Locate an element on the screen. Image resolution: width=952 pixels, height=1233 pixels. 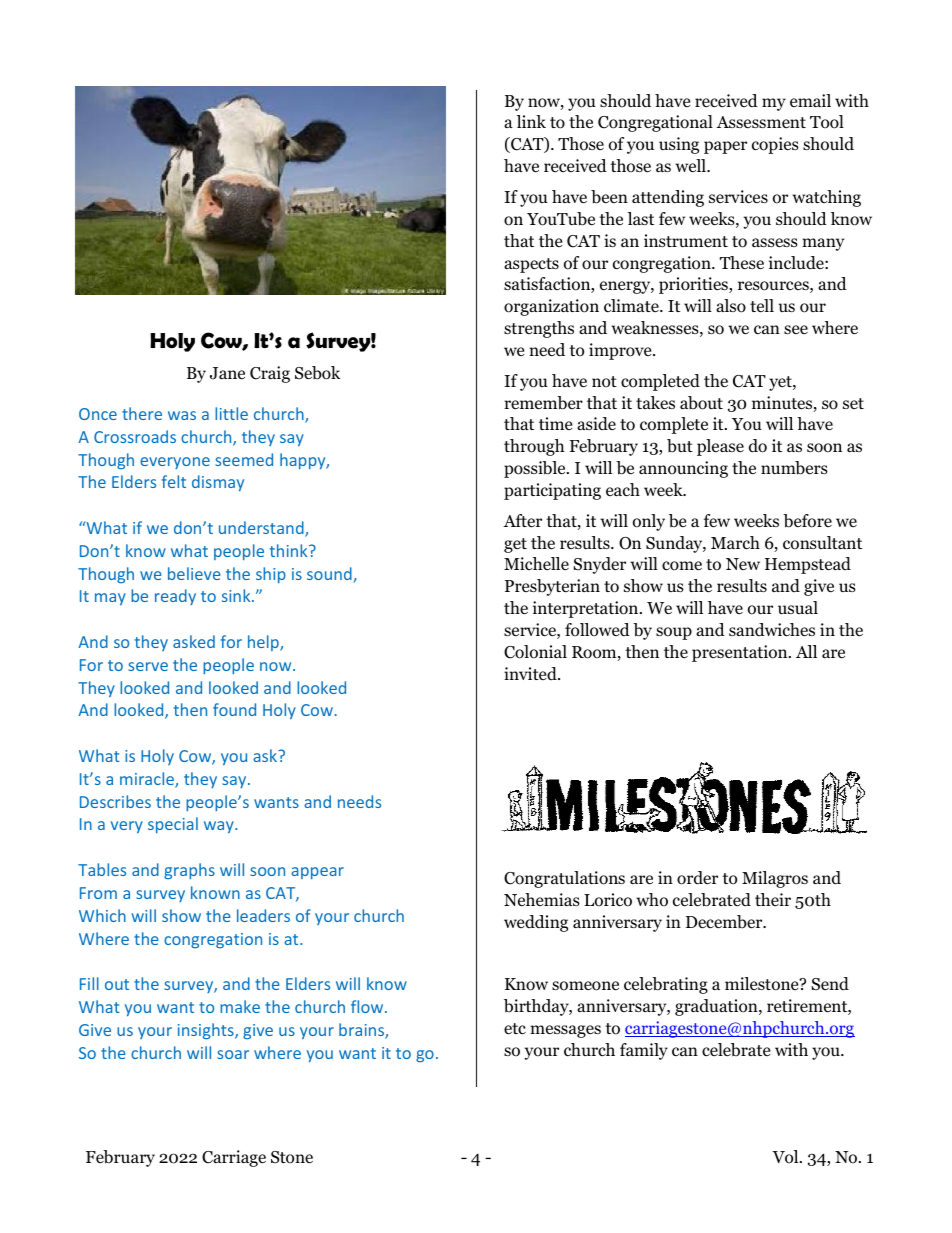
sandwiches is located at coordinates (772, 630).
